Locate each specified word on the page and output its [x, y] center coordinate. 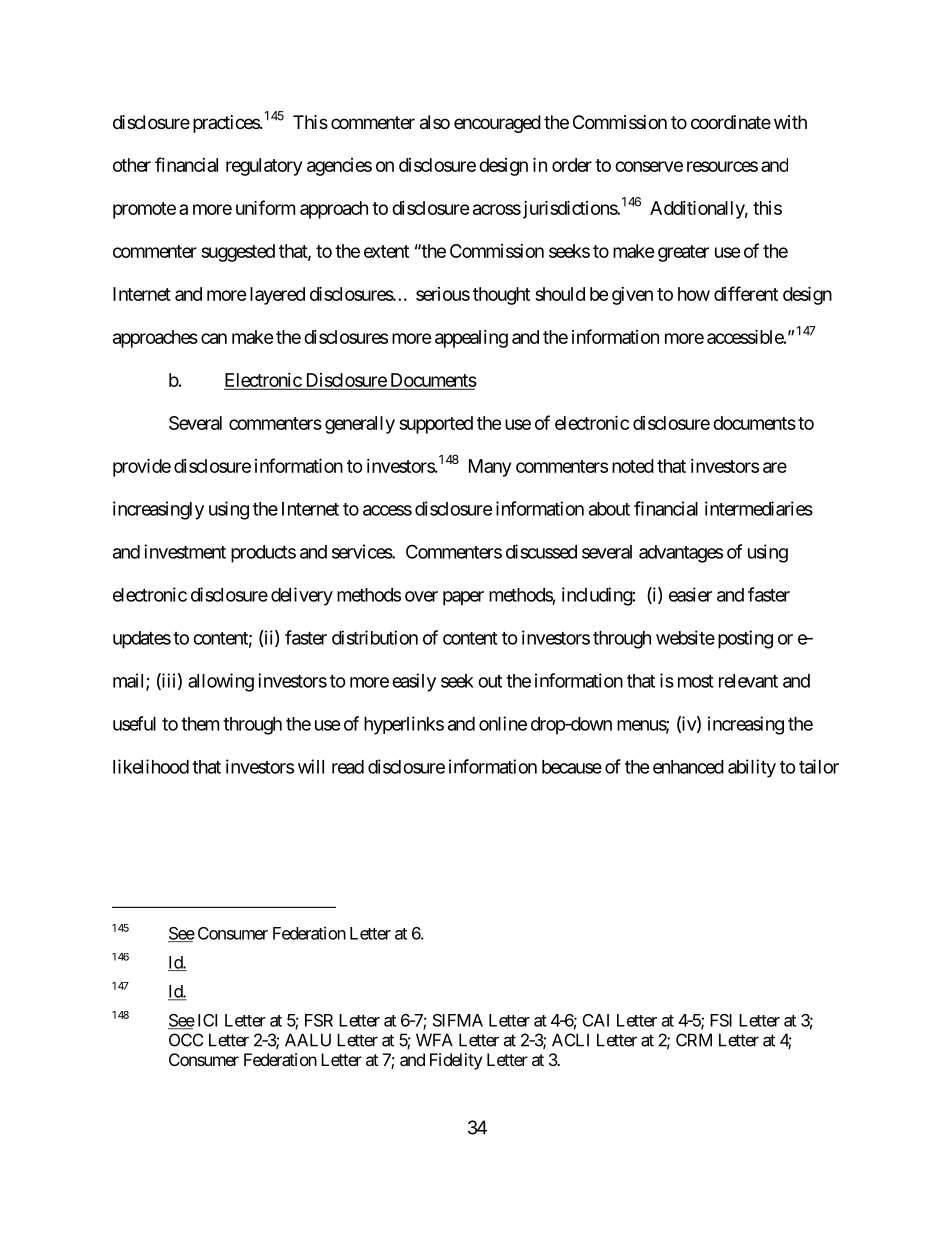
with [790, 122]
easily [414, 682]
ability [752, 768]
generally [360, 425]
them [200, 724]
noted [633, 466]
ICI [207, 1020]
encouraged [497, 124]
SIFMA [458, 1020]
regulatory [264, 167]
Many [490, 468]
